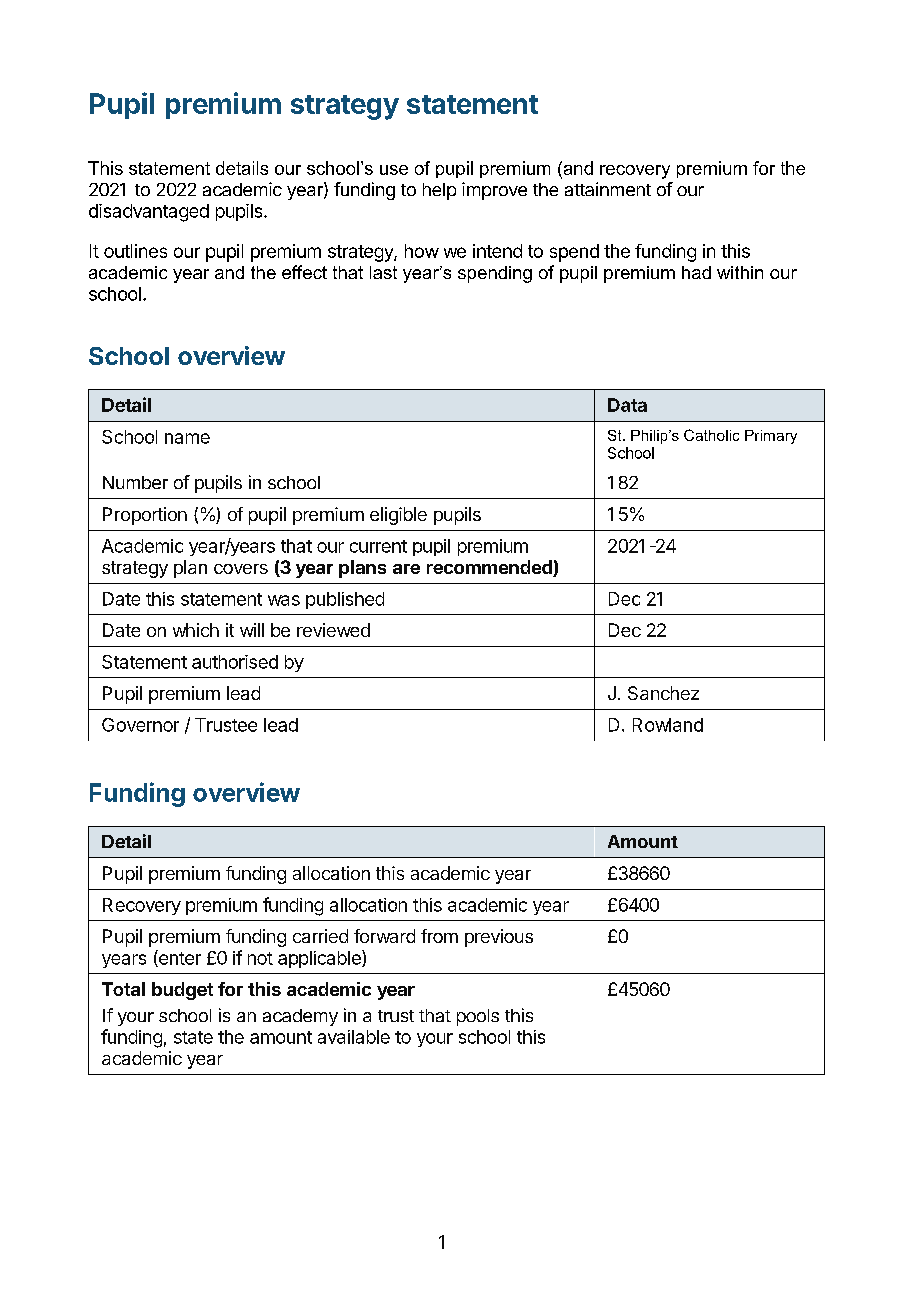 This document has width=924, height=1308. I want to click on Sanchez, so click(663, 693).
